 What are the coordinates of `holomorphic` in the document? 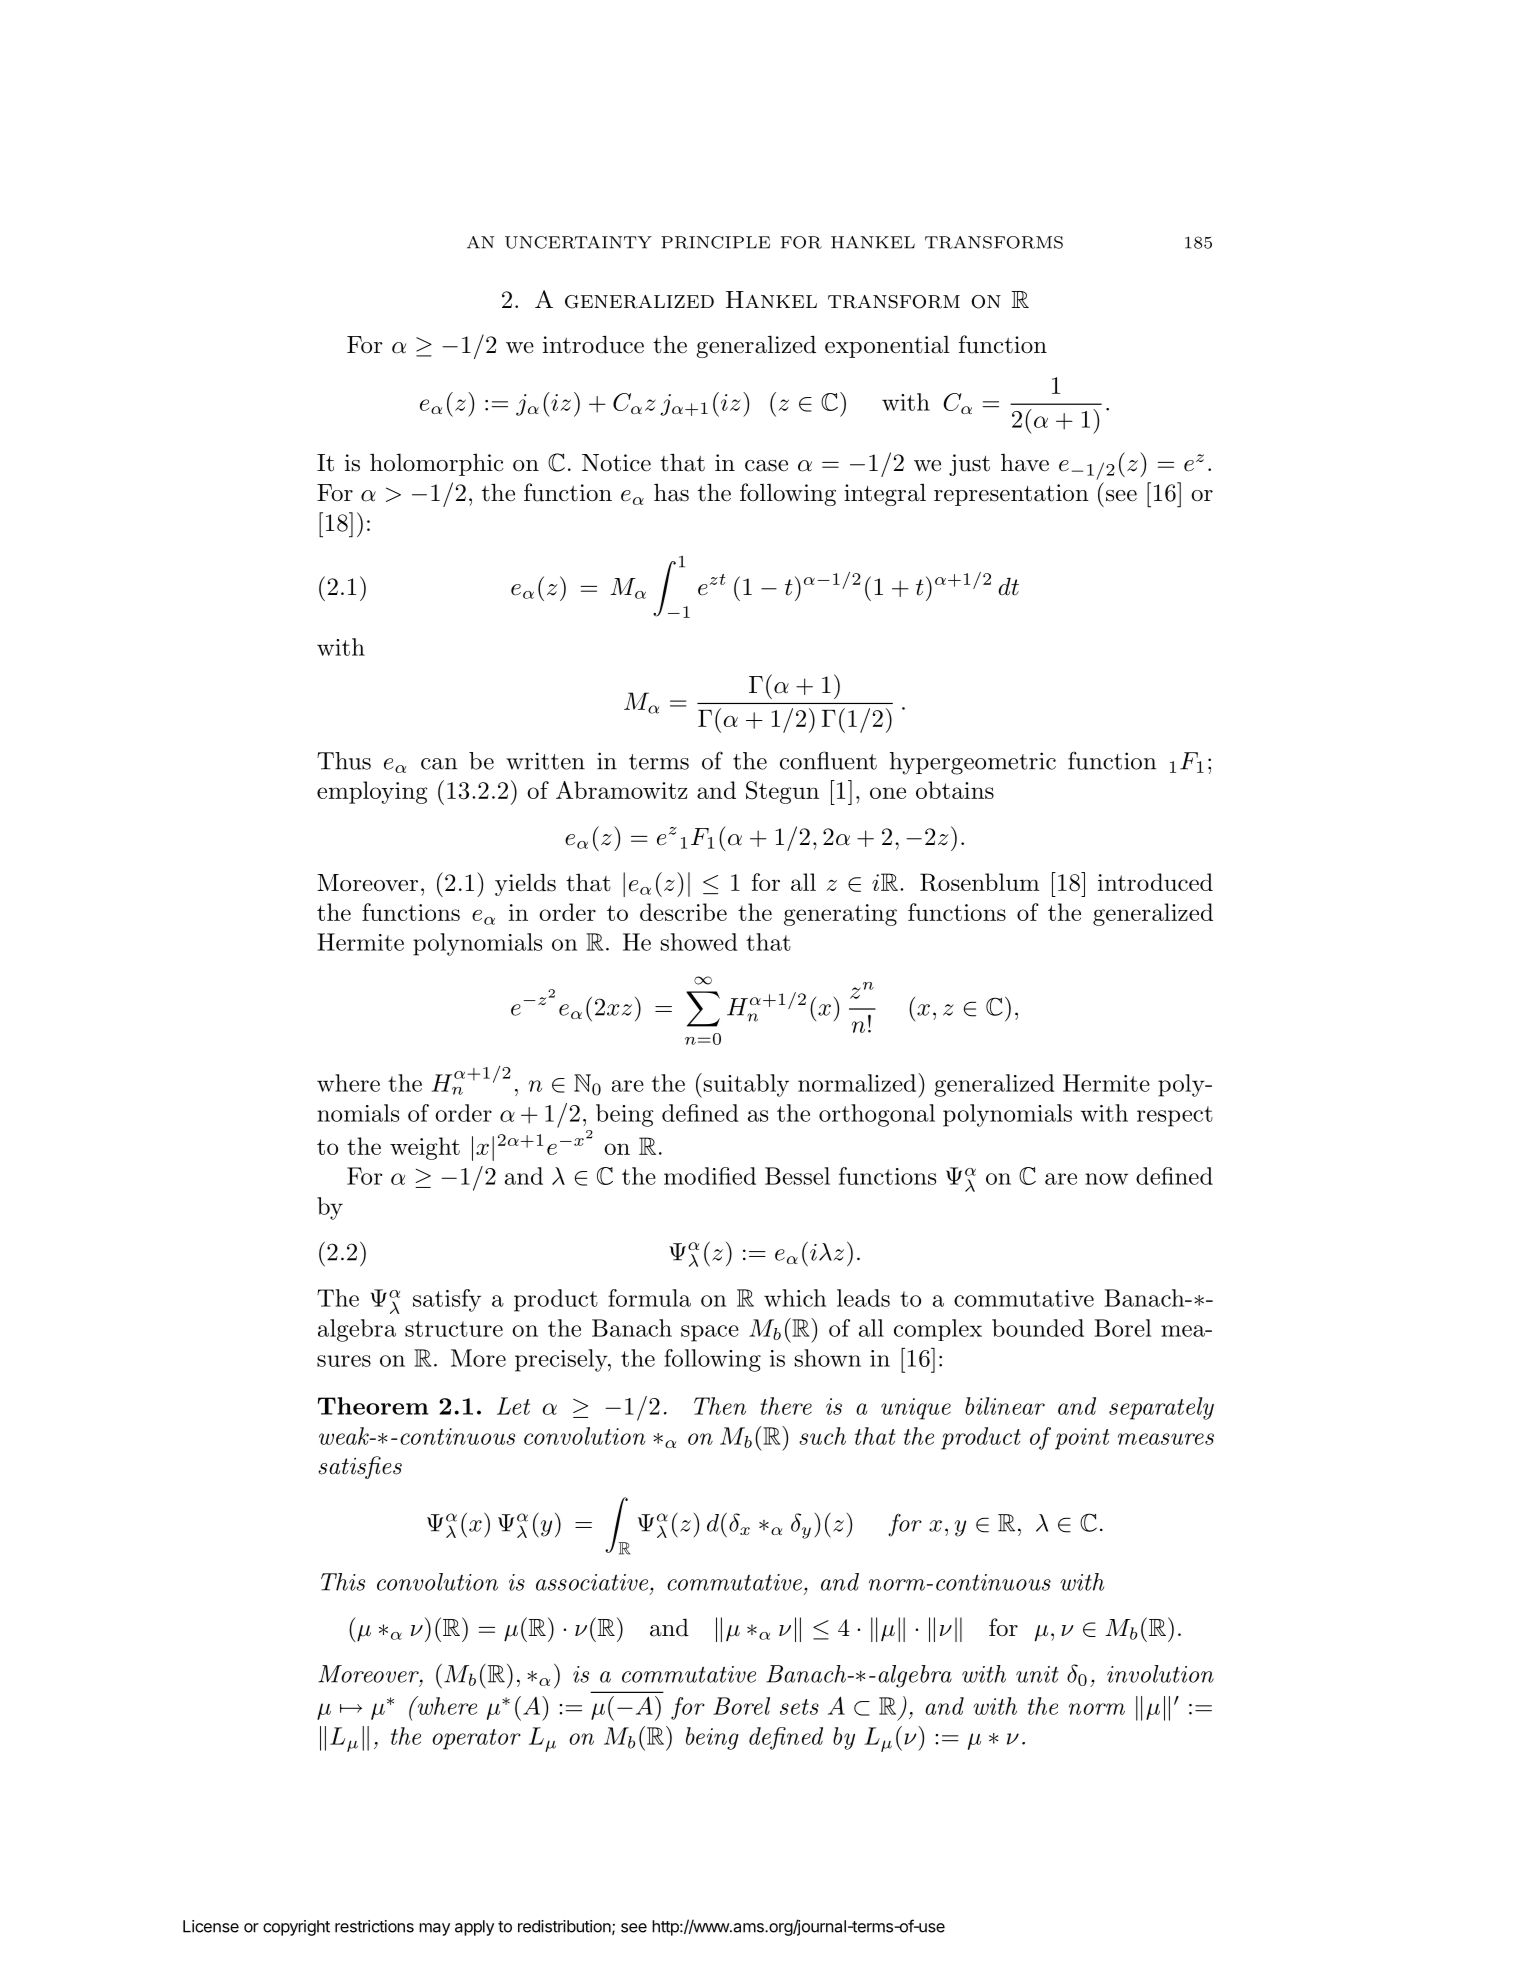 It's located at (436, 464).
